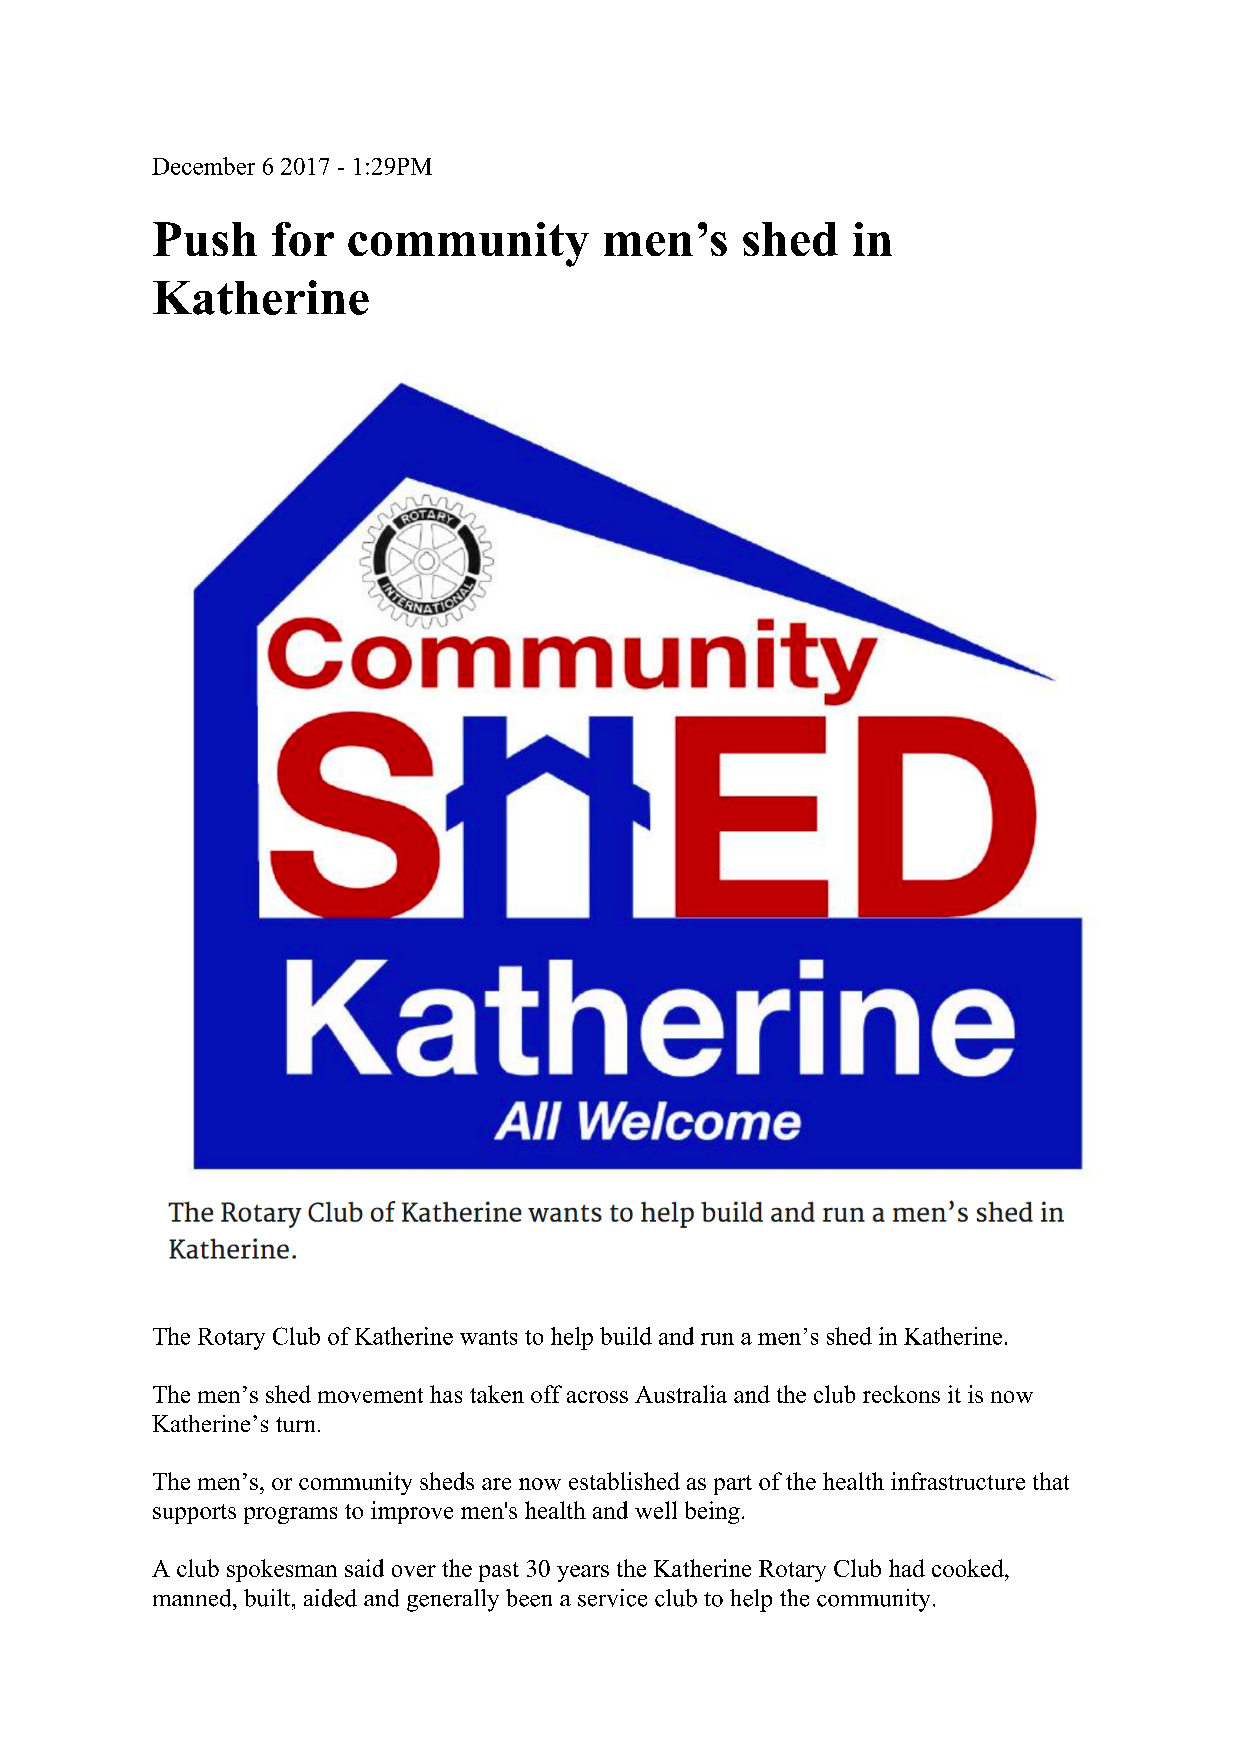 The width and height of the screenshot is (1247, 1763). What do you see at coordinates (205, 239) in the screenshot?
I see `Push` at bounding box center [205, 239].
